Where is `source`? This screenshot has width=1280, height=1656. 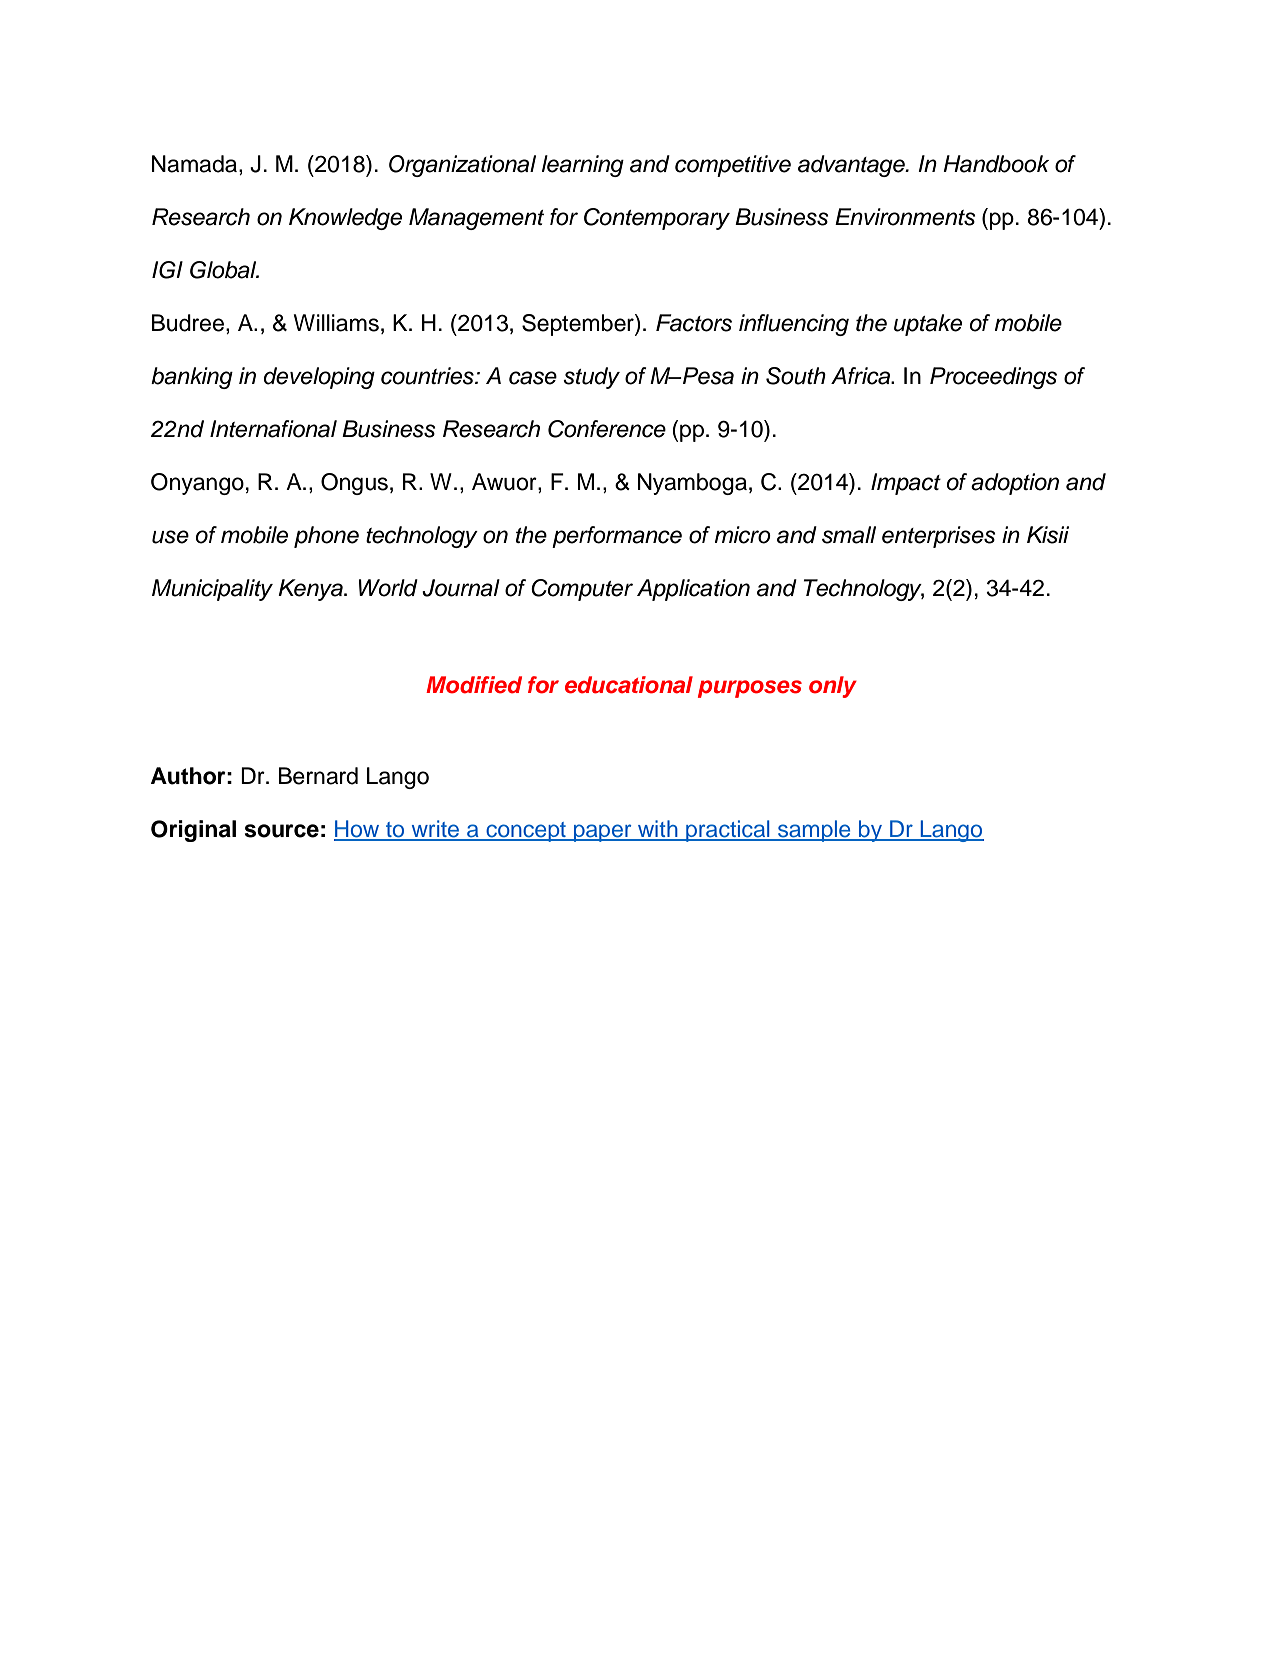 source is located at coordinates (282, 831).
